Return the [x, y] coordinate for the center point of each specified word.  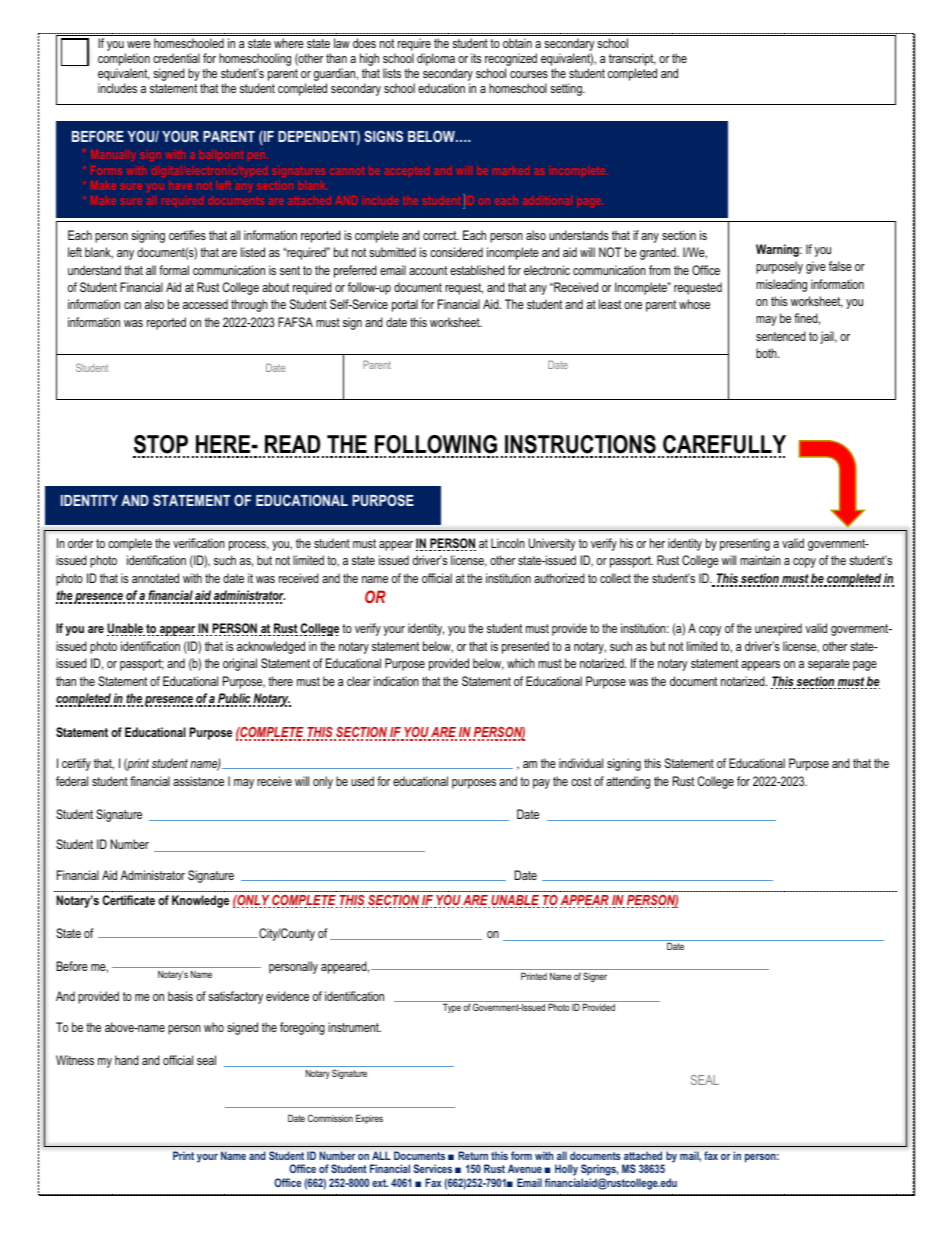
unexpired [778, 629]
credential [176, 58]
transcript [632, 59]
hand [127, 1060]
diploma [436, 59]
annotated [155, 578]
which [521, 663]
